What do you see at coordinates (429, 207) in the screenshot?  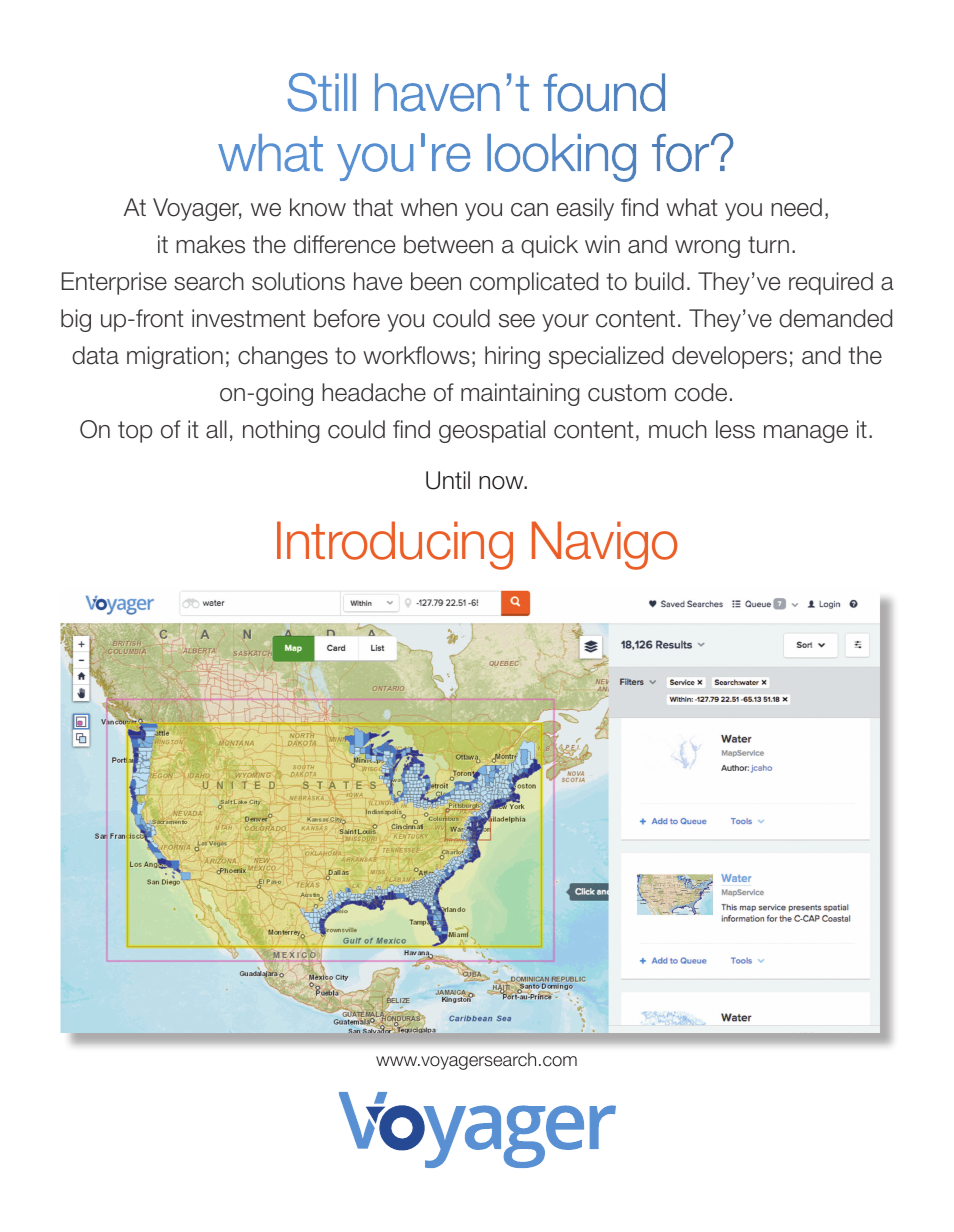 I see `when` at bounding box center [429, 207].
